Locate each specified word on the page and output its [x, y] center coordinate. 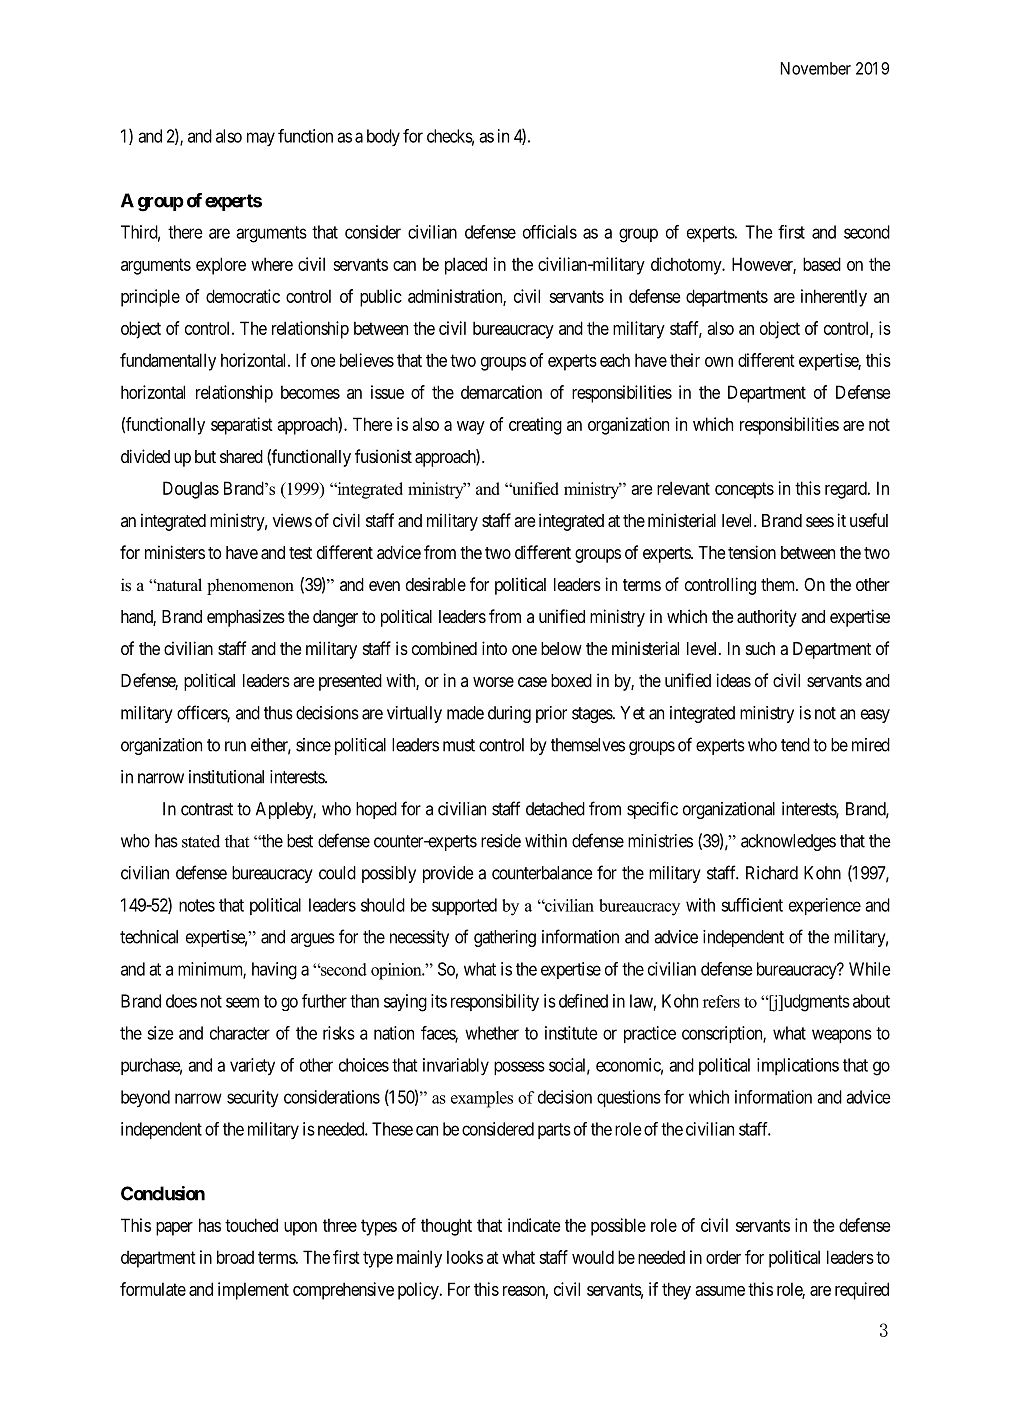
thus [278, 713]
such [760, 648]
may [261, 139]
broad [235, 1257]
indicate [534, 1225]
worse [493, 682]
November [816, 68]
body [383, 137]
